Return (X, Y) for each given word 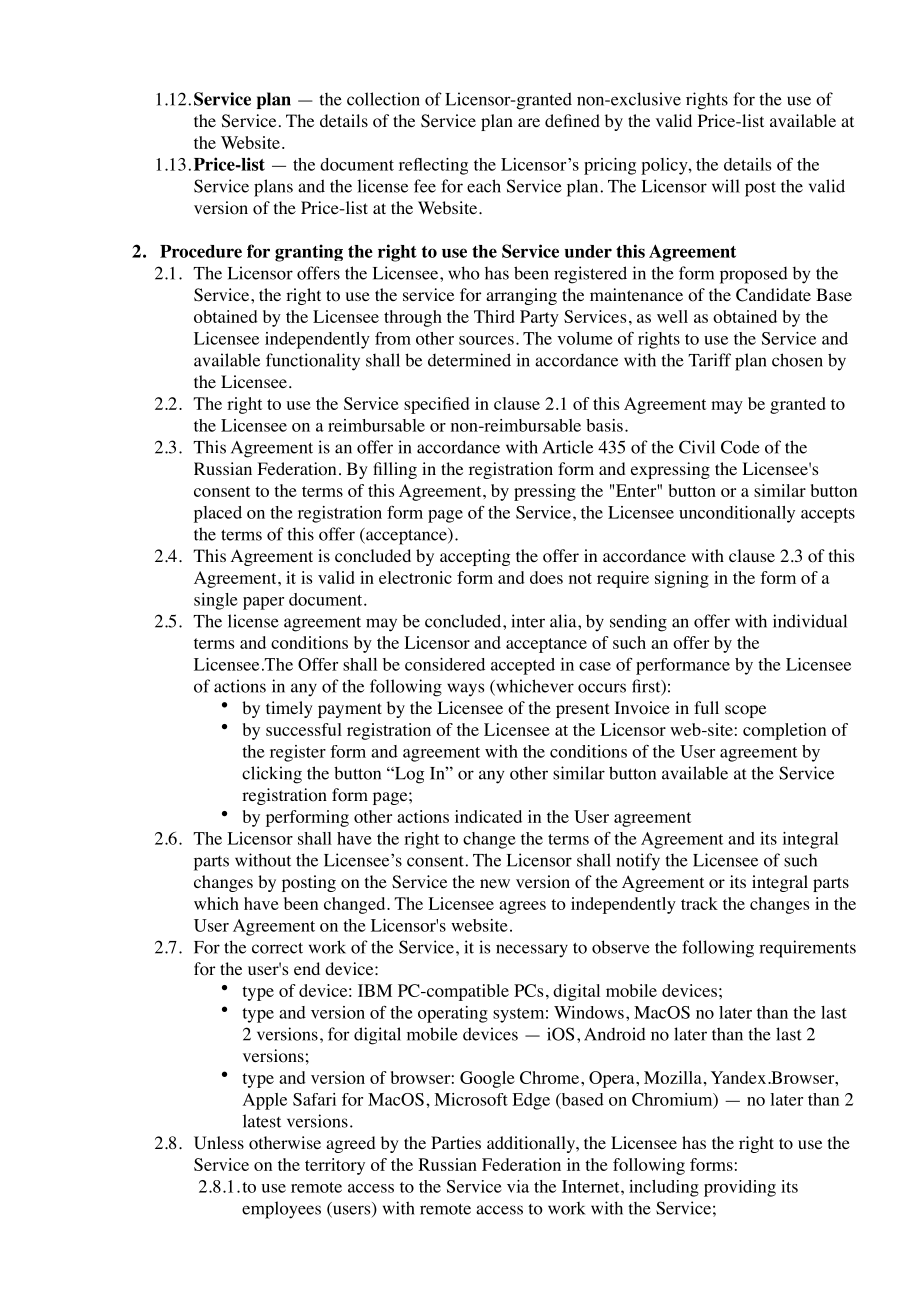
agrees (522, 907)
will (726, 186)
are (529, 122)
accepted (523, 666)
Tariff (709, 360)
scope (745, 711)
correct (277, 948)
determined (469, 360)
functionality (313, 362)
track (699, 903)
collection (383, 99)
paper (263, 603)
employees (281, 1210)
